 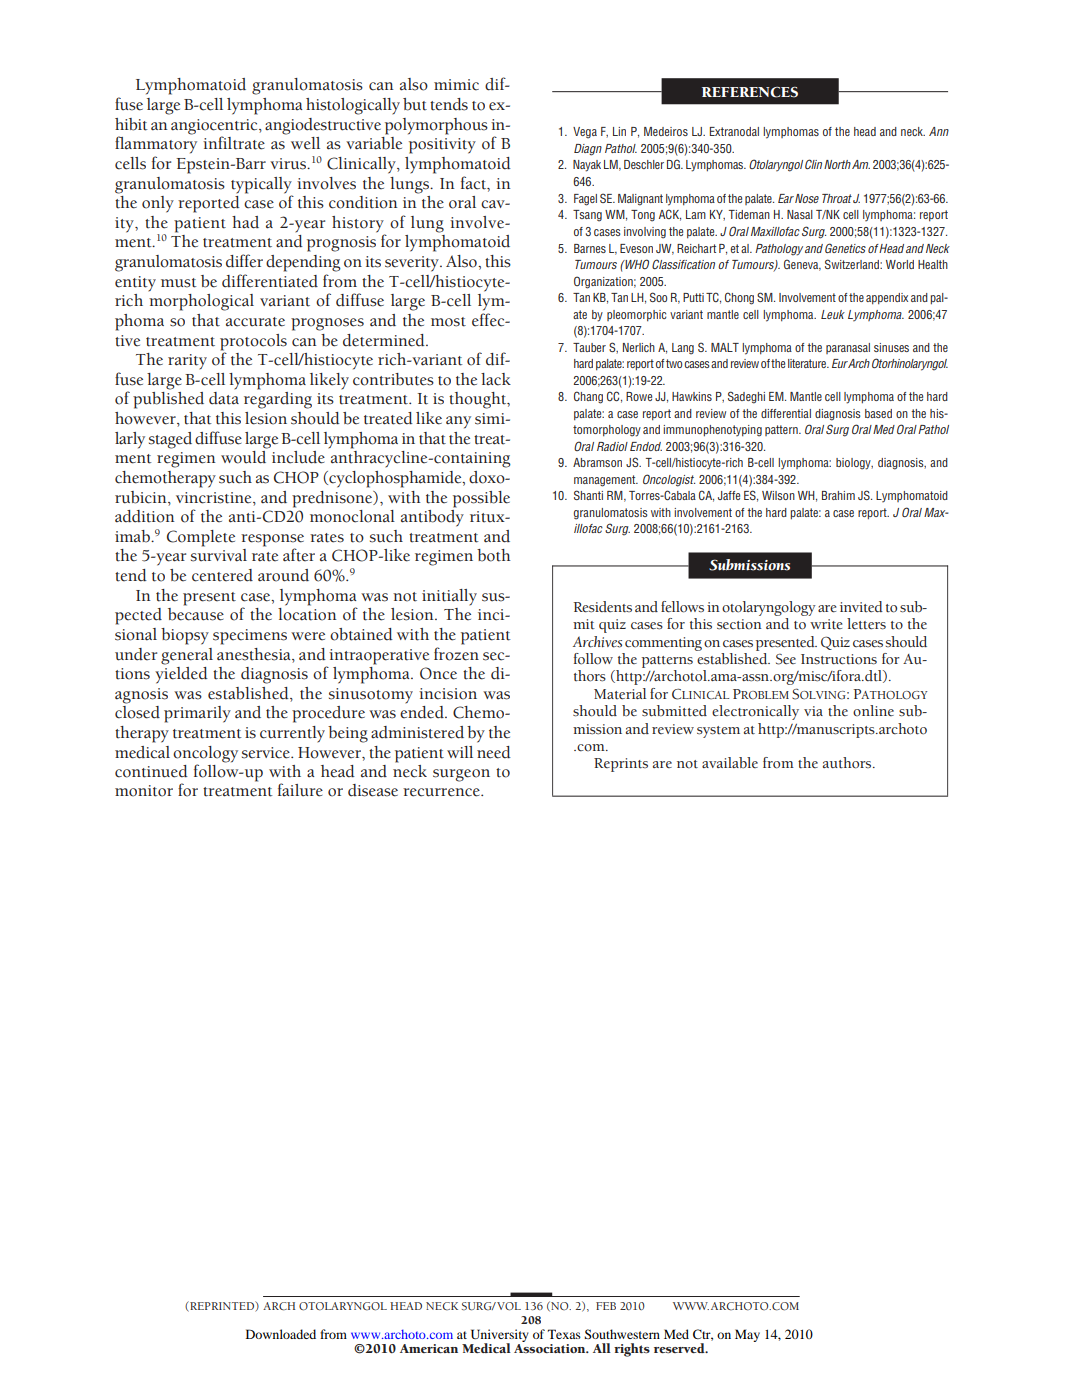 I want to click on Chang, so click(x=588, y=397).
